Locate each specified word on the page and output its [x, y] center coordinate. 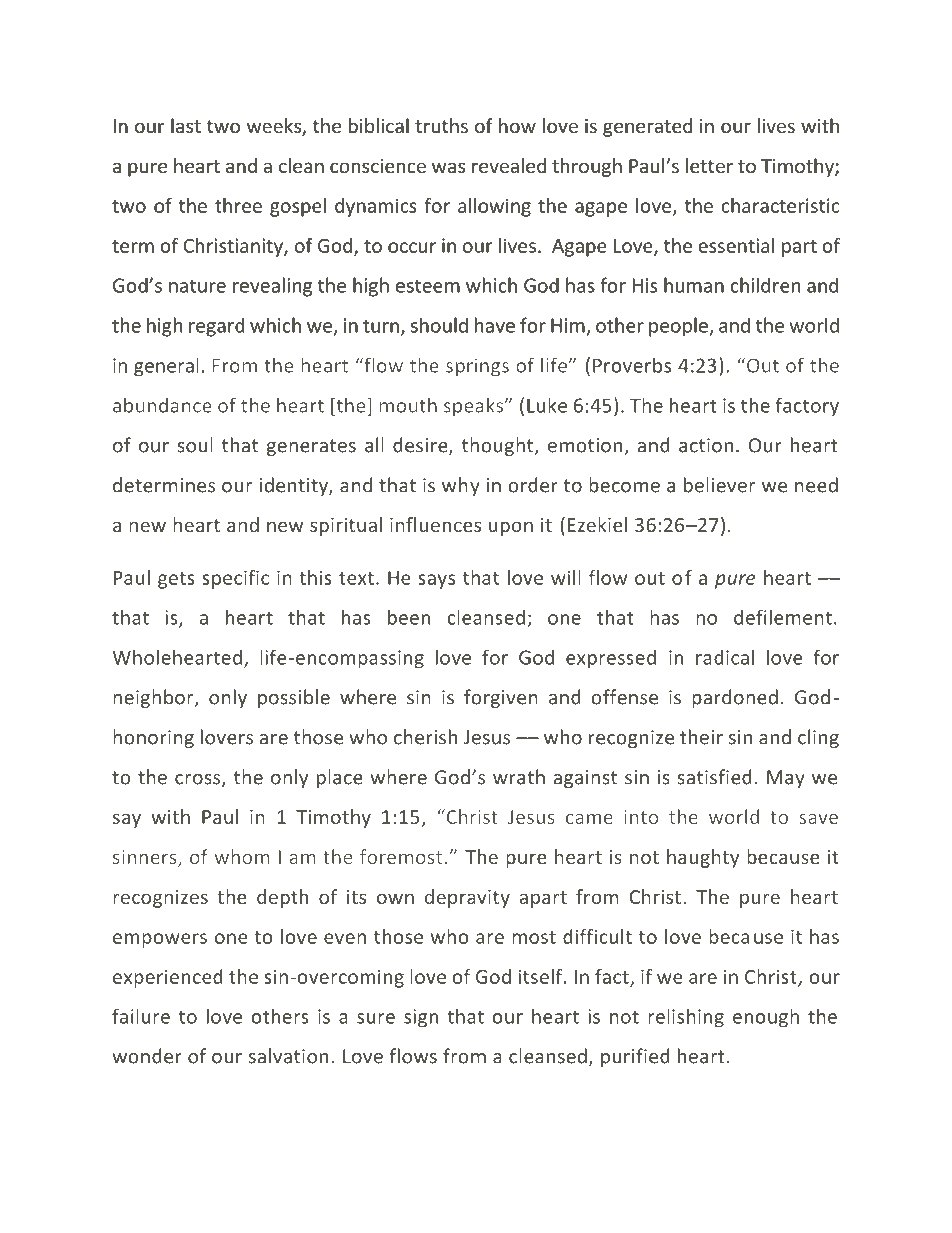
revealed [509, 165]
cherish [425, 737]
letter [709, 165]
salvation [288, 1056]
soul [195, 445]
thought [499, 446]
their [701, 737]
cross [199, 780]
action [706, 445]
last [186, 125]
